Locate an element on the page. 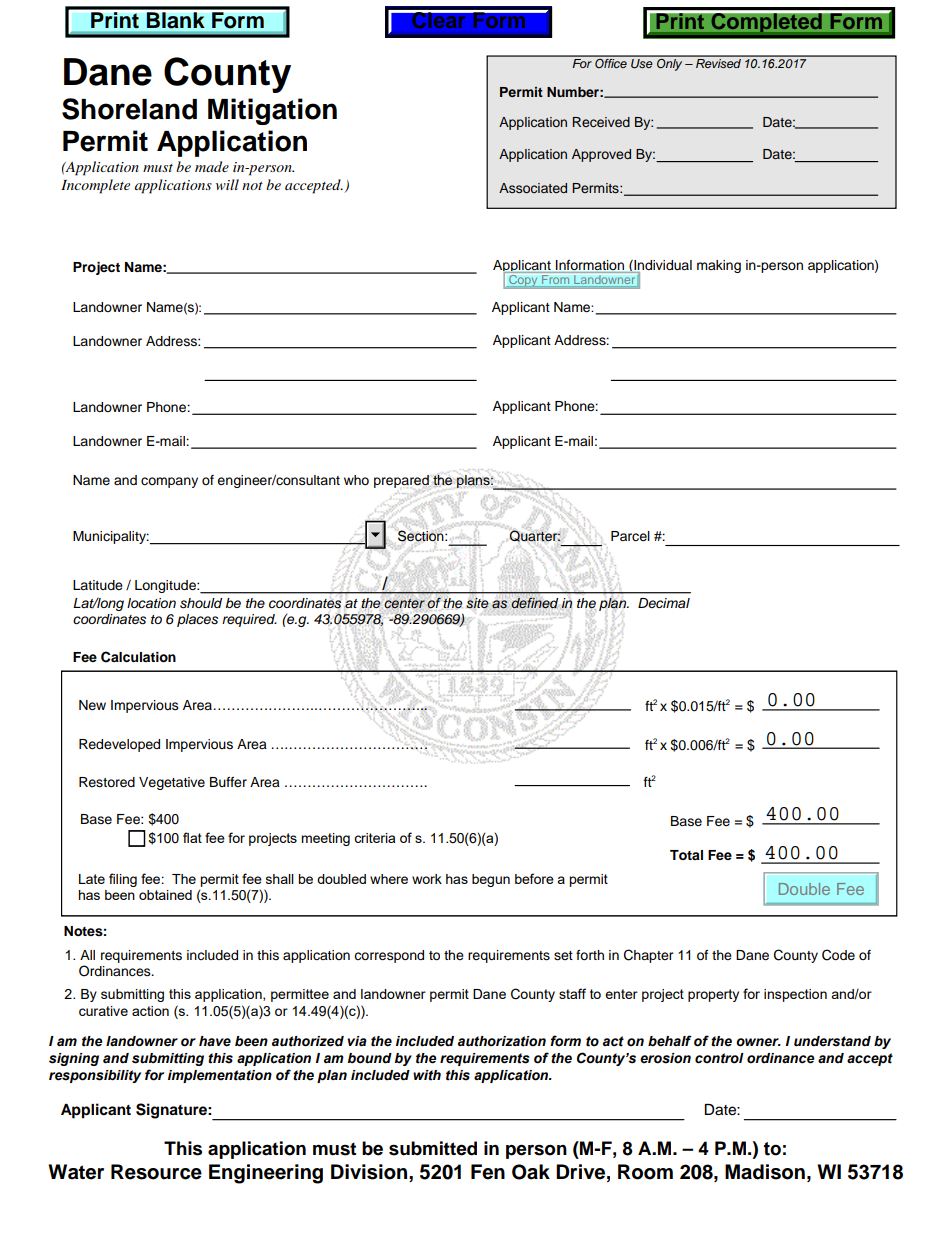  site is located at coordinates (477, 603).
